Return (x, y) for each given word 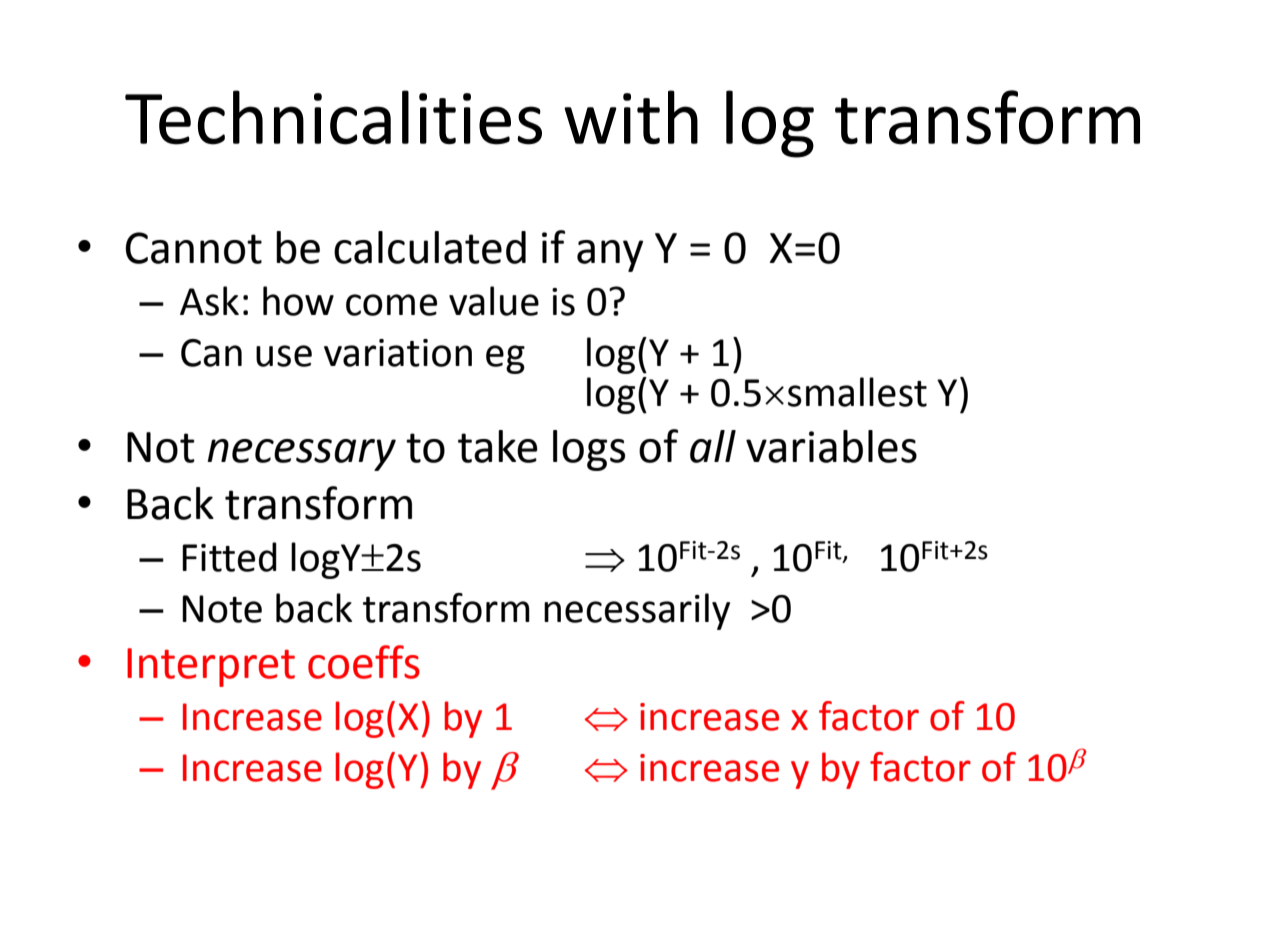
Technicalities (333, 117)
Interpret (211, 667)
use (284, 356)
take (498, 446)
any (610, 256)
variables (831, 446)
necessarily (637, 611)
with (631, 117)
